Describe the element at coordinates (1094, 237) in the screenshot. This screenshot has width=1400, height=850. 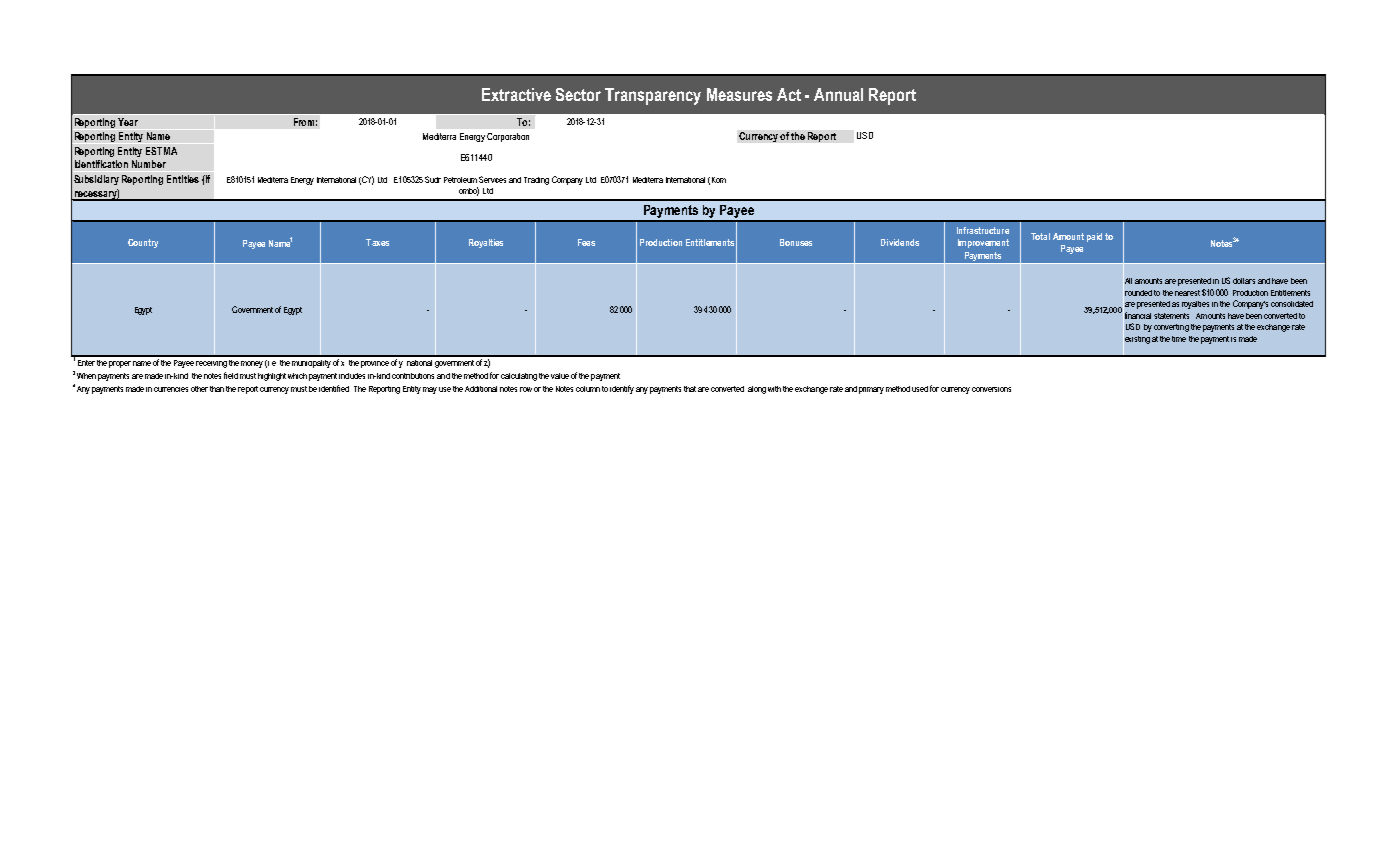
I see `paid` at that location.
